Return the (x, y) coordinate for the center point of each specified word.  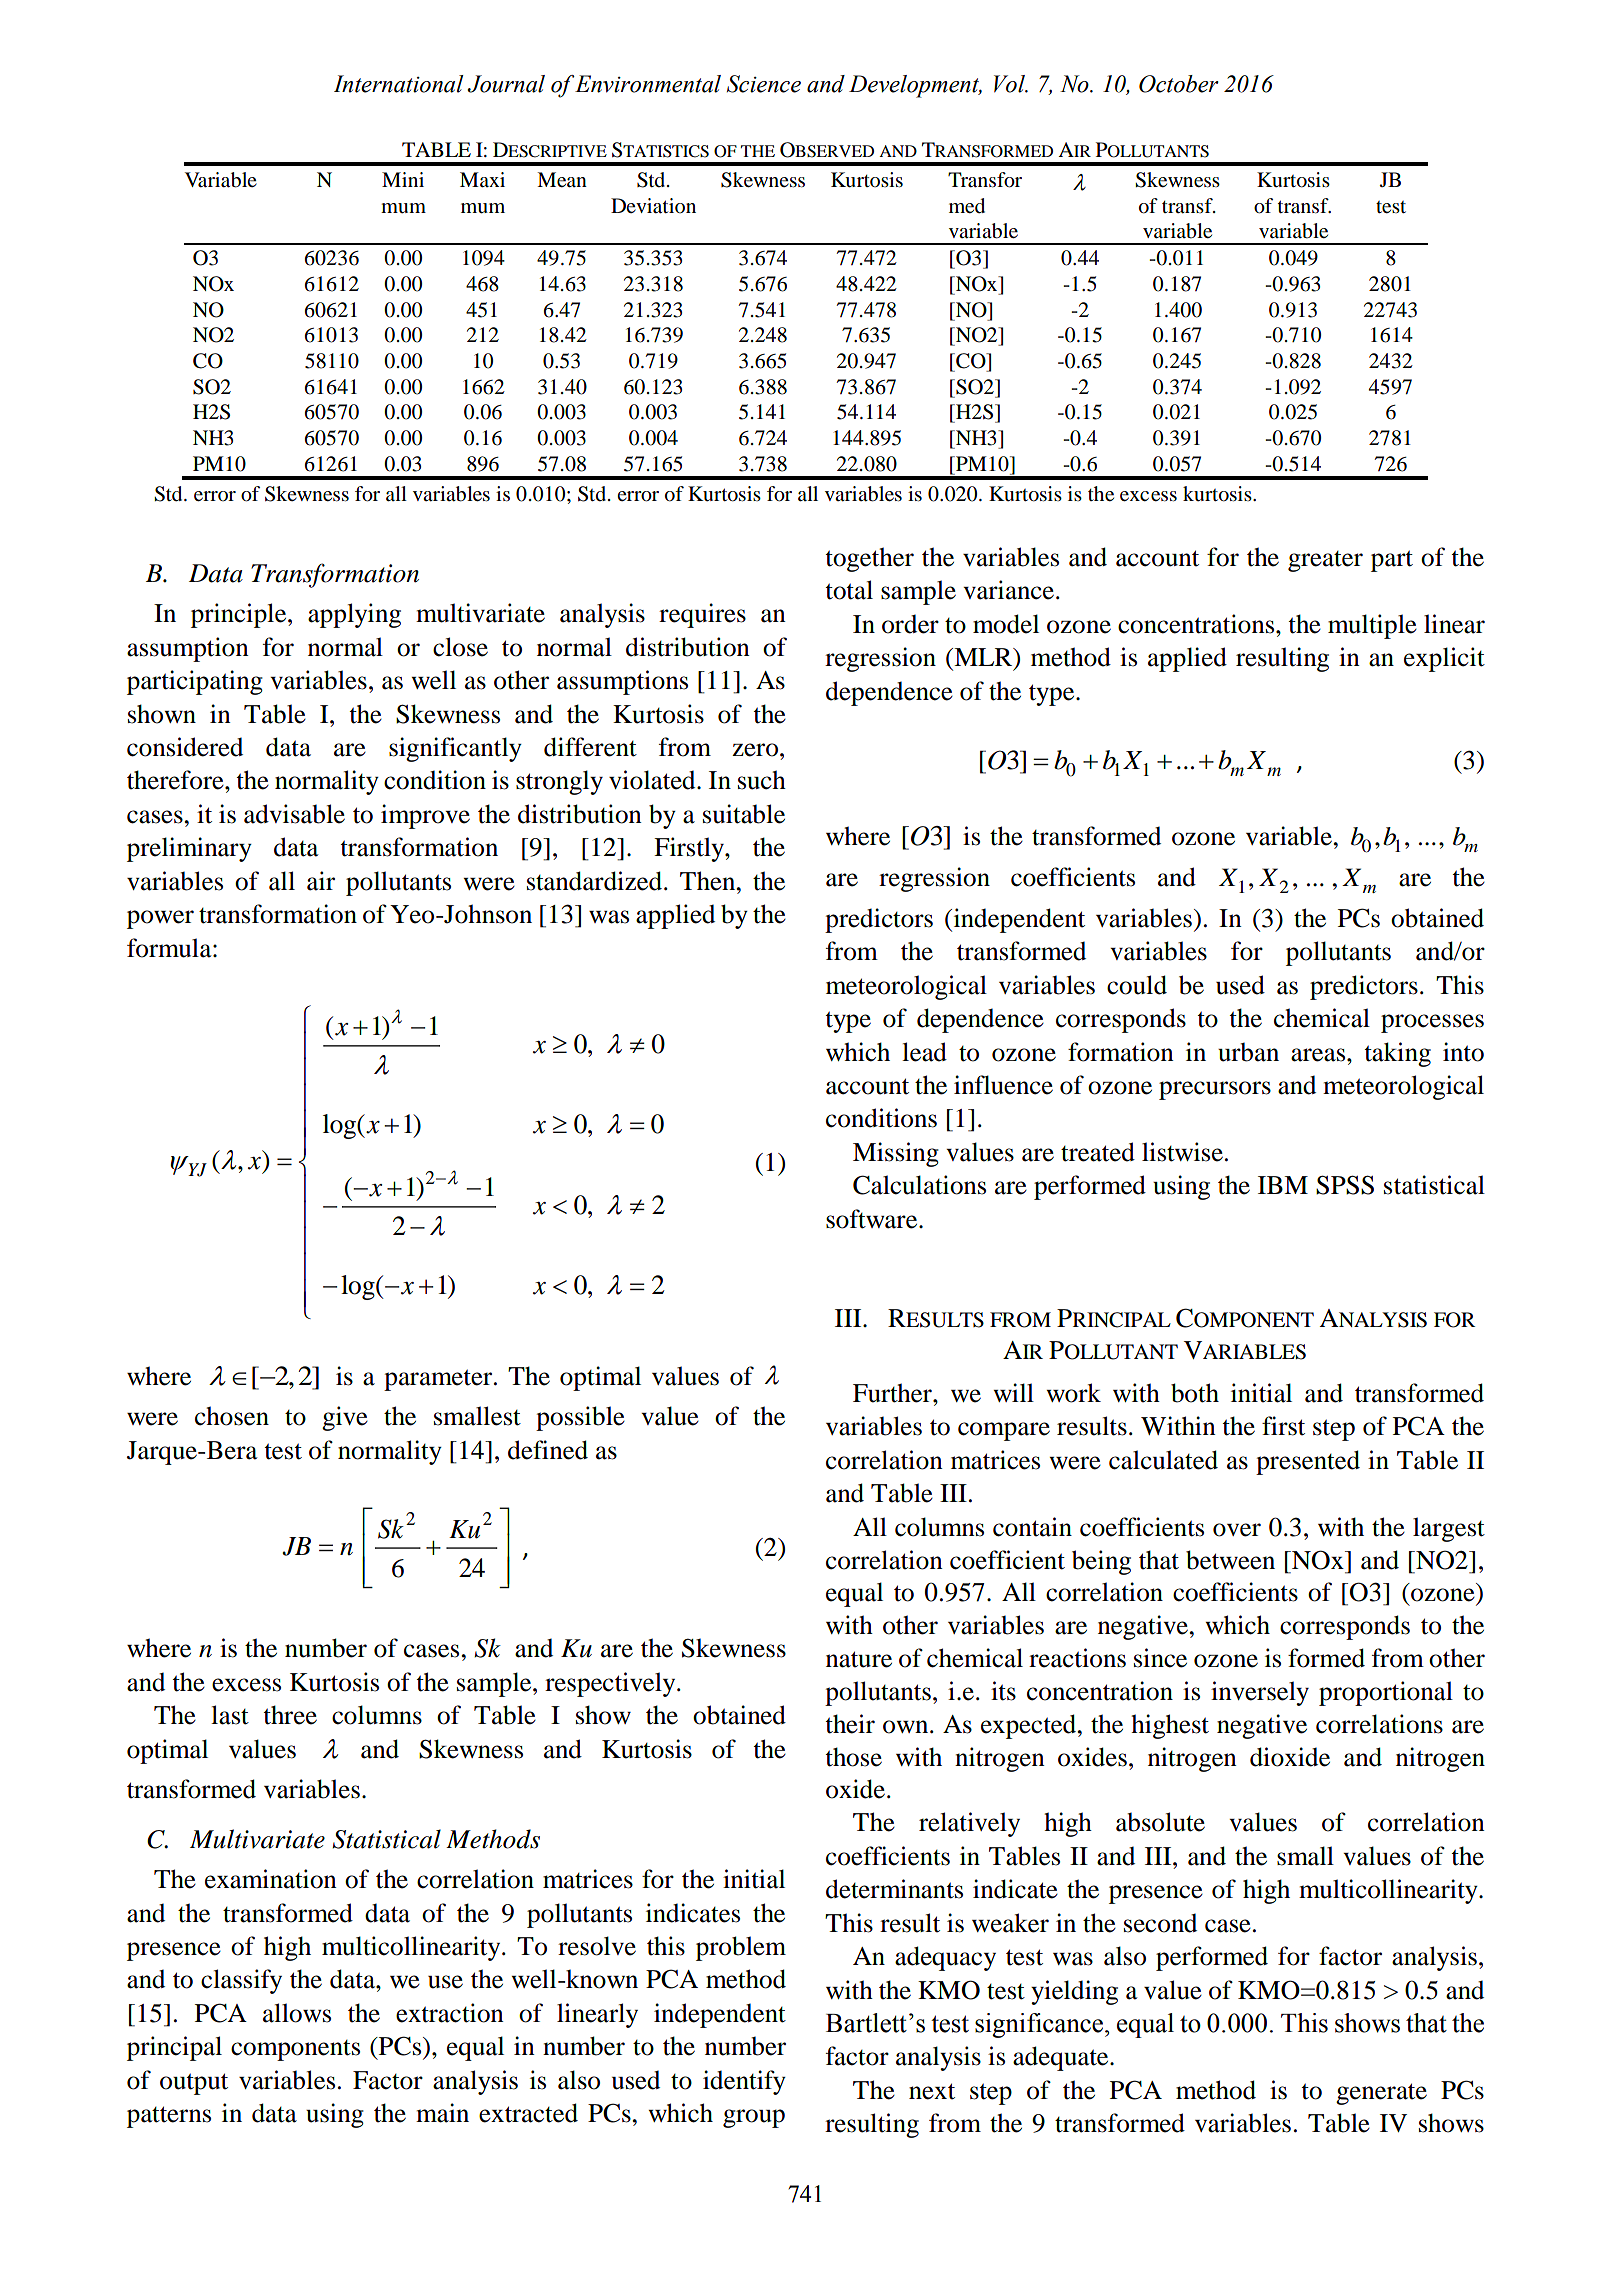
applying (354, 615)
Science (764, 84)
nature (859, 1659)
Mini (403, 179)
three (290, 1715)
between (1230, 1560)
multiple (1372, 626)
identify (744, 2082)
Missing (896, 1154)
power (160, 919)
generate (1381, 2094)
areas (1319, 1055)
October (1179, 84)
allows (297, 2013)
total (849, 590)
